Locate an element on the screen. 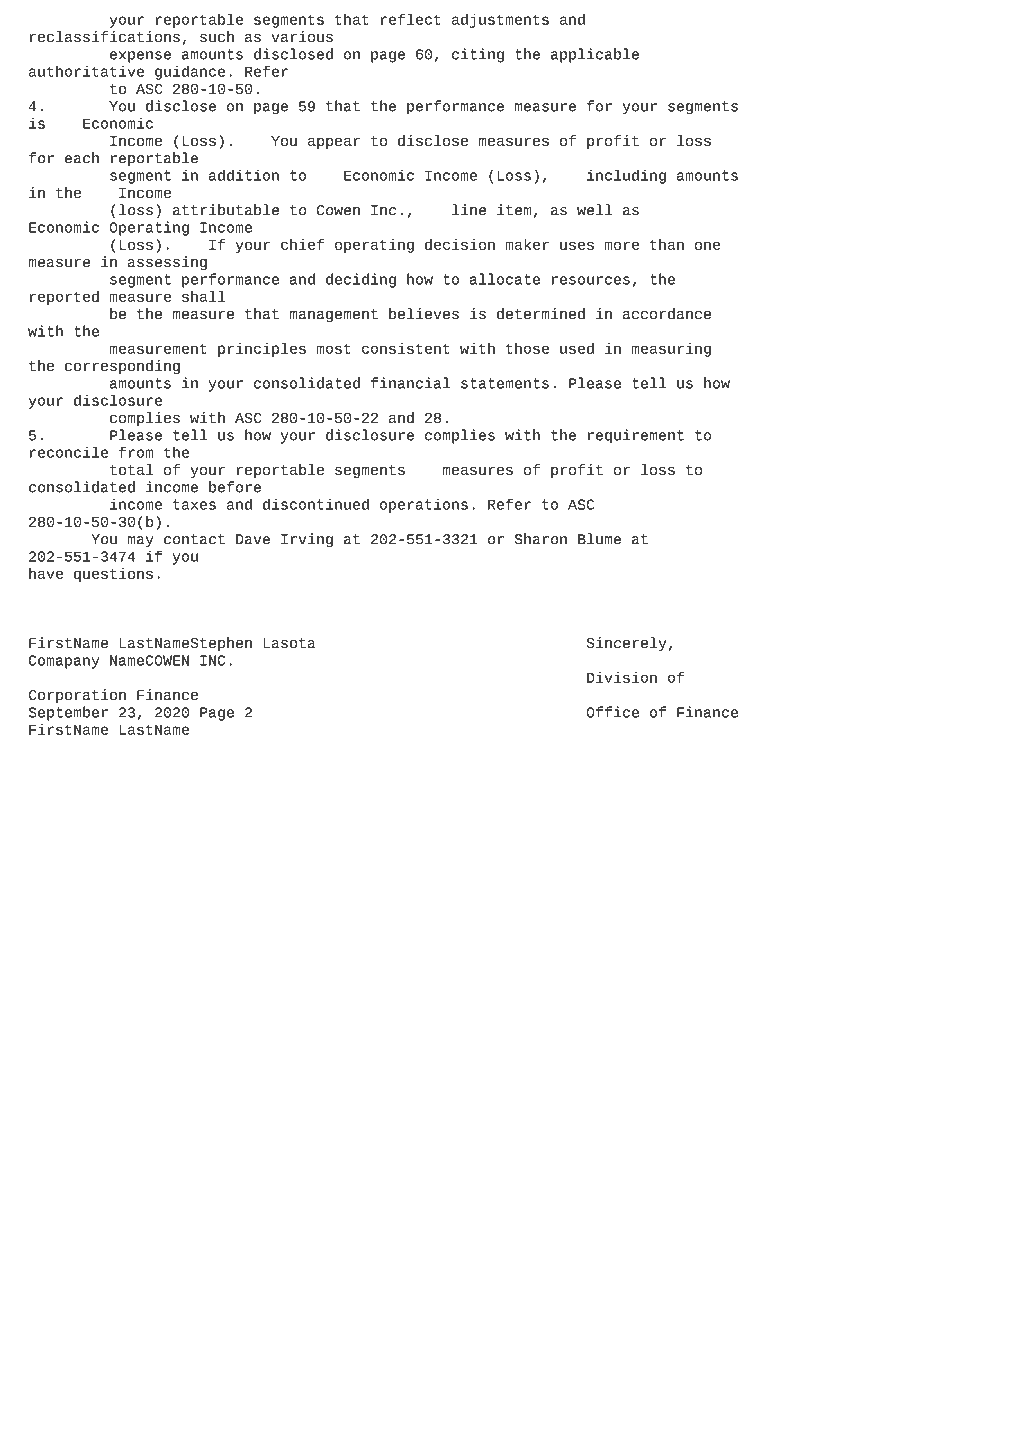  corresponding is located at coordinates (122, 367).
